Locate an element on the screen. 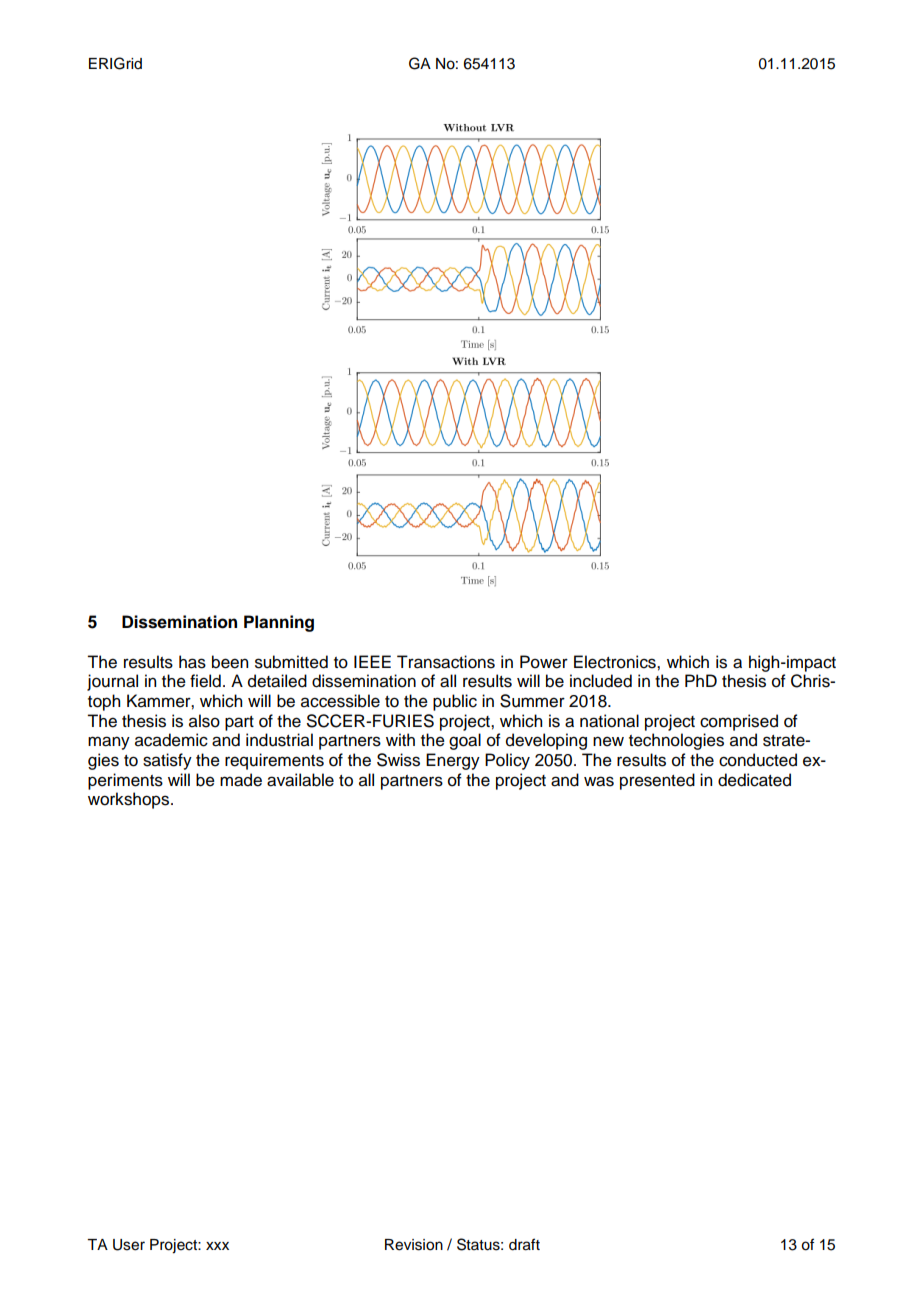 This screenshot has height=1308, width=924. was is located at coordinates (599, 781).
